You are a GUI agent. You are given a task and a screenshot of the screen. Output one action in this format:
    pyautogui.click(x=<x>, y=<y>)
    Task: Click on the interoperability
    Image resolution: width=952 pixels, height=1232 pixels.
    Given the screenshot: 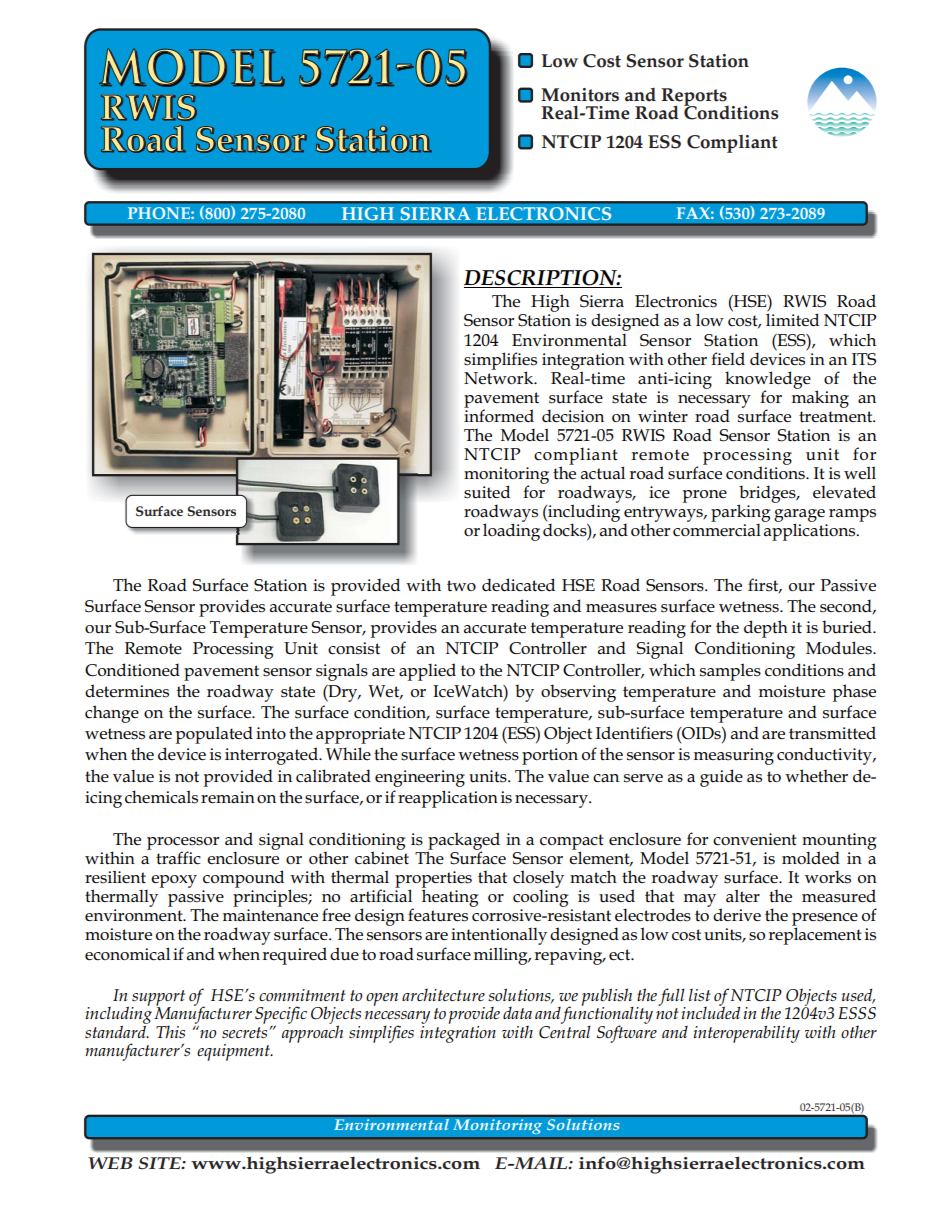 What is the action you would take?
    pyautogui.click(x=746, y=1034)
